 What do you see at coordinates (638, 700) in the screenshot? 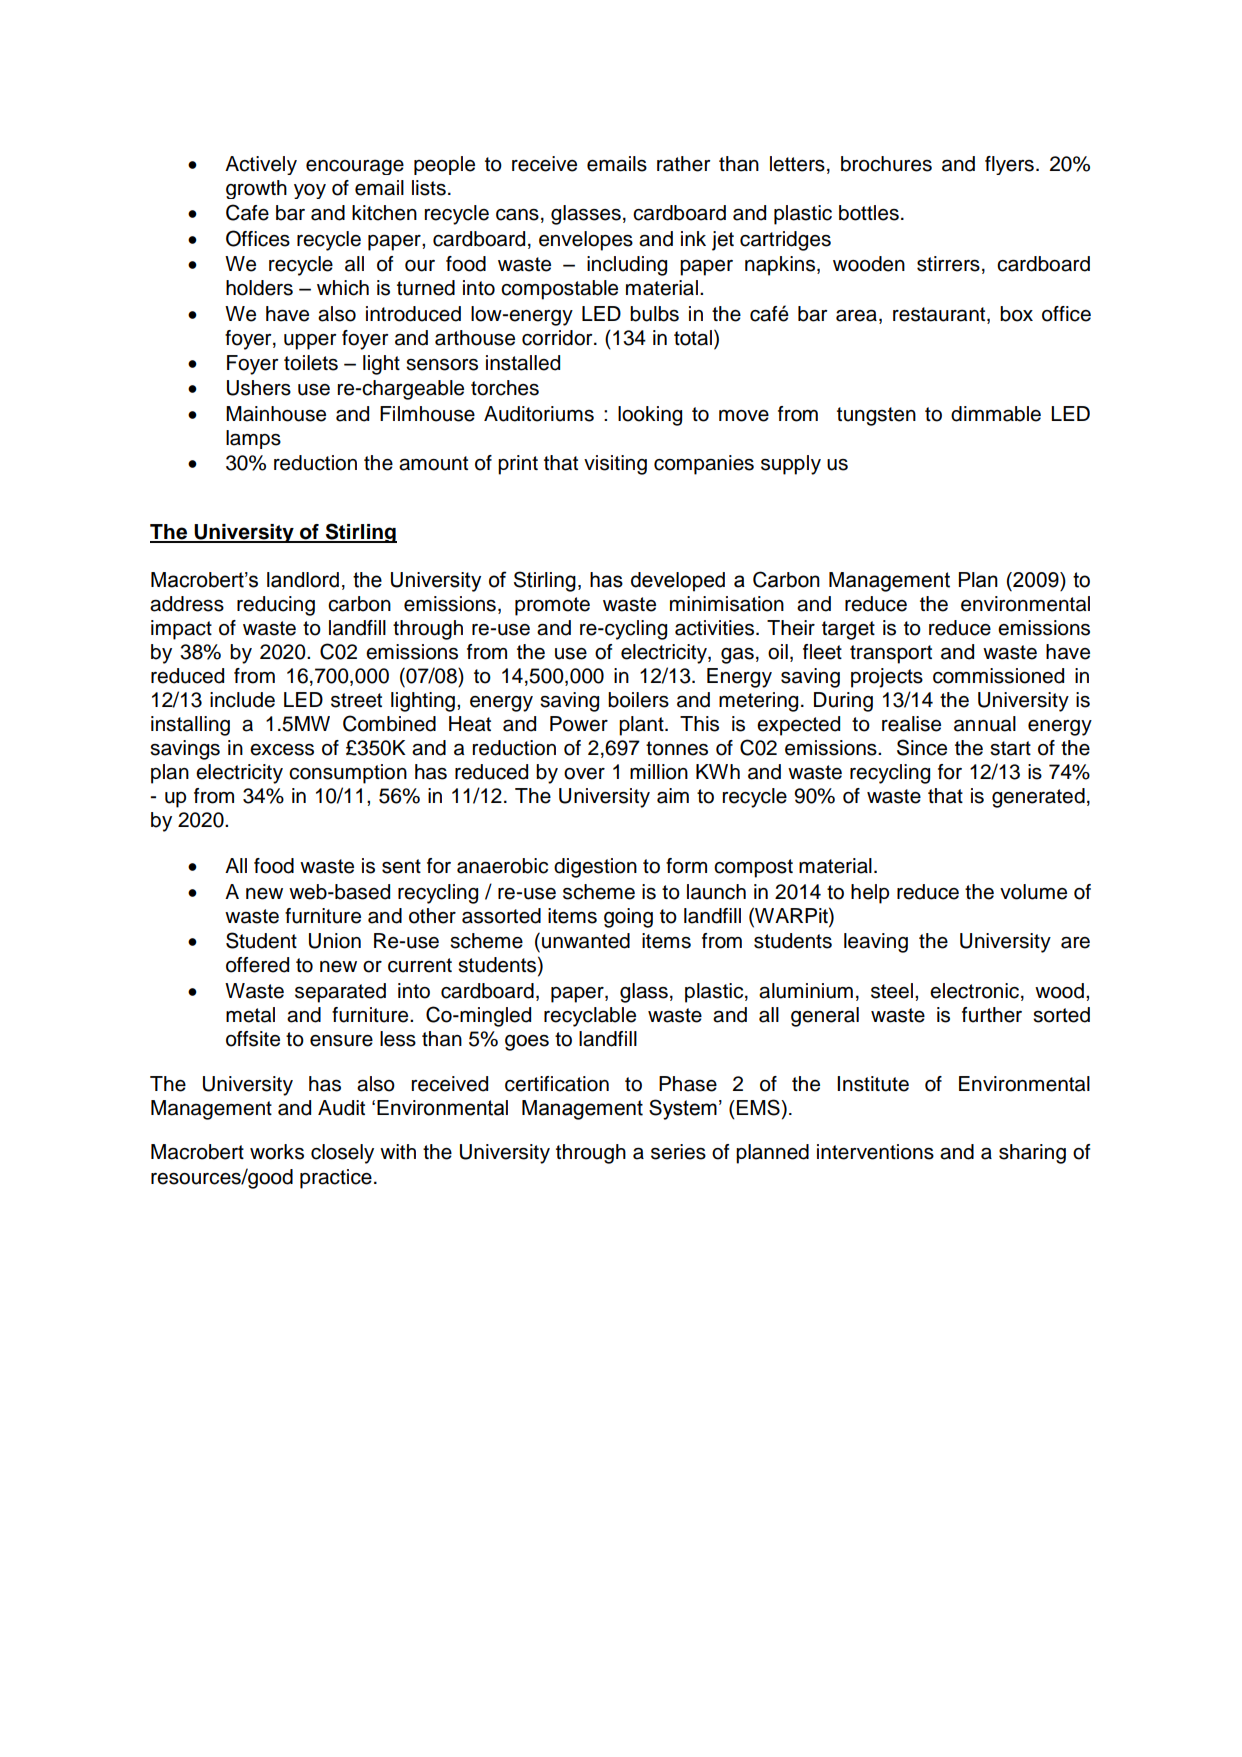
I see `boilers` at bounding box center [638, 700].
